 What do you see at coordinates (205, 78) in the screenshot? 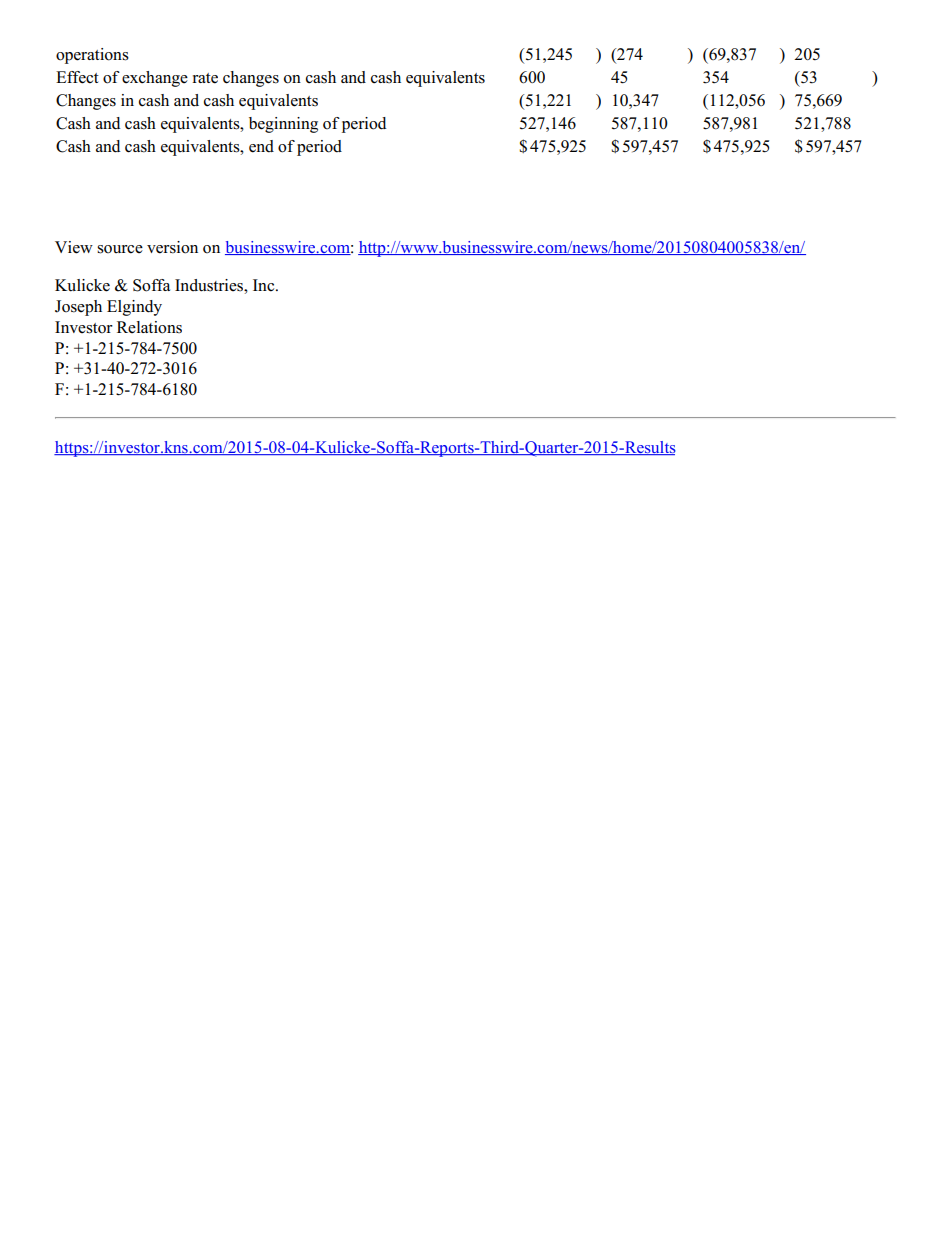
I see `rate` at bounding box center [205, 78].
